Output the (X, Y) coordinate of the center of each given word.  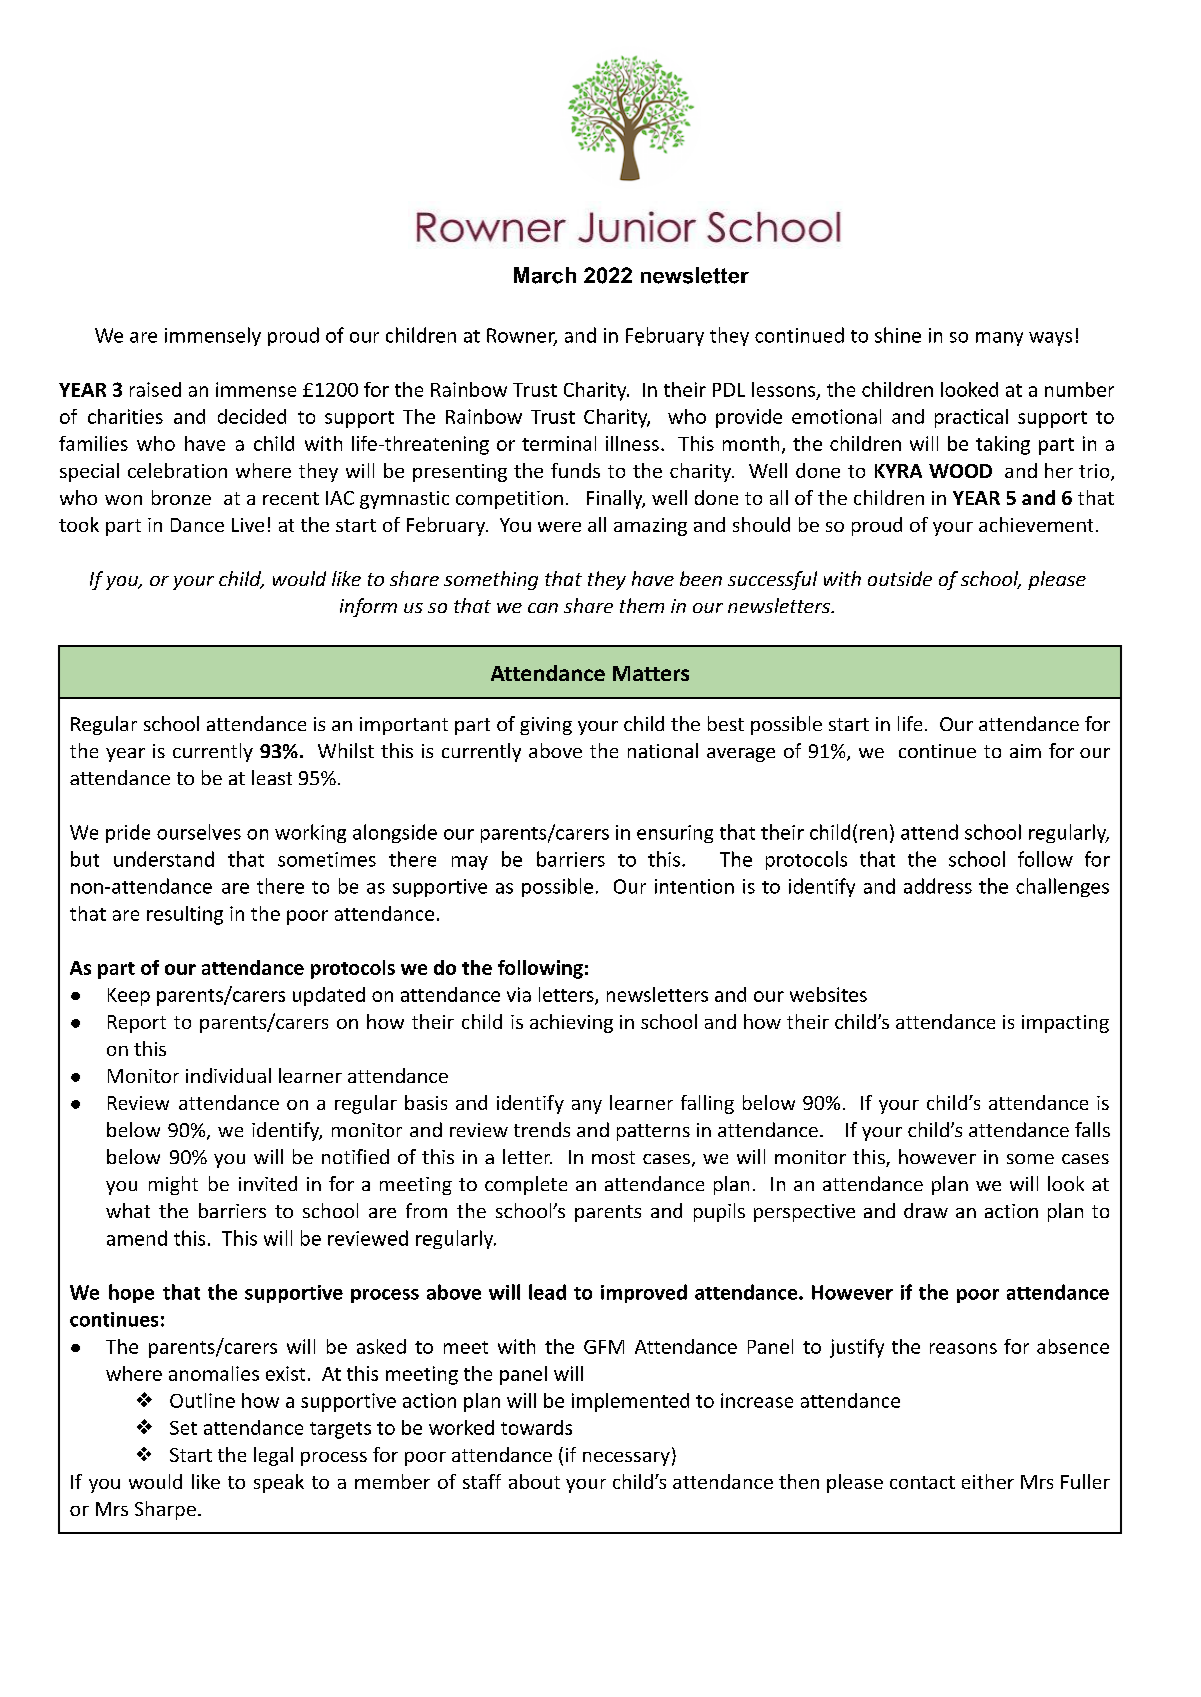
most (613, 1157)
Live (248, 525)
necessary (626, 1459)
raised (155, 389)
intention (694, 886)
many (999, 339)
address (938, 886)
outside (900, 578)
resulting (185, 915)
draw (926, 1210)
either (988, 1481)
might (173, 1185)
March (545, 275)
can (543, 608)
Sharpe (165, 1510)
